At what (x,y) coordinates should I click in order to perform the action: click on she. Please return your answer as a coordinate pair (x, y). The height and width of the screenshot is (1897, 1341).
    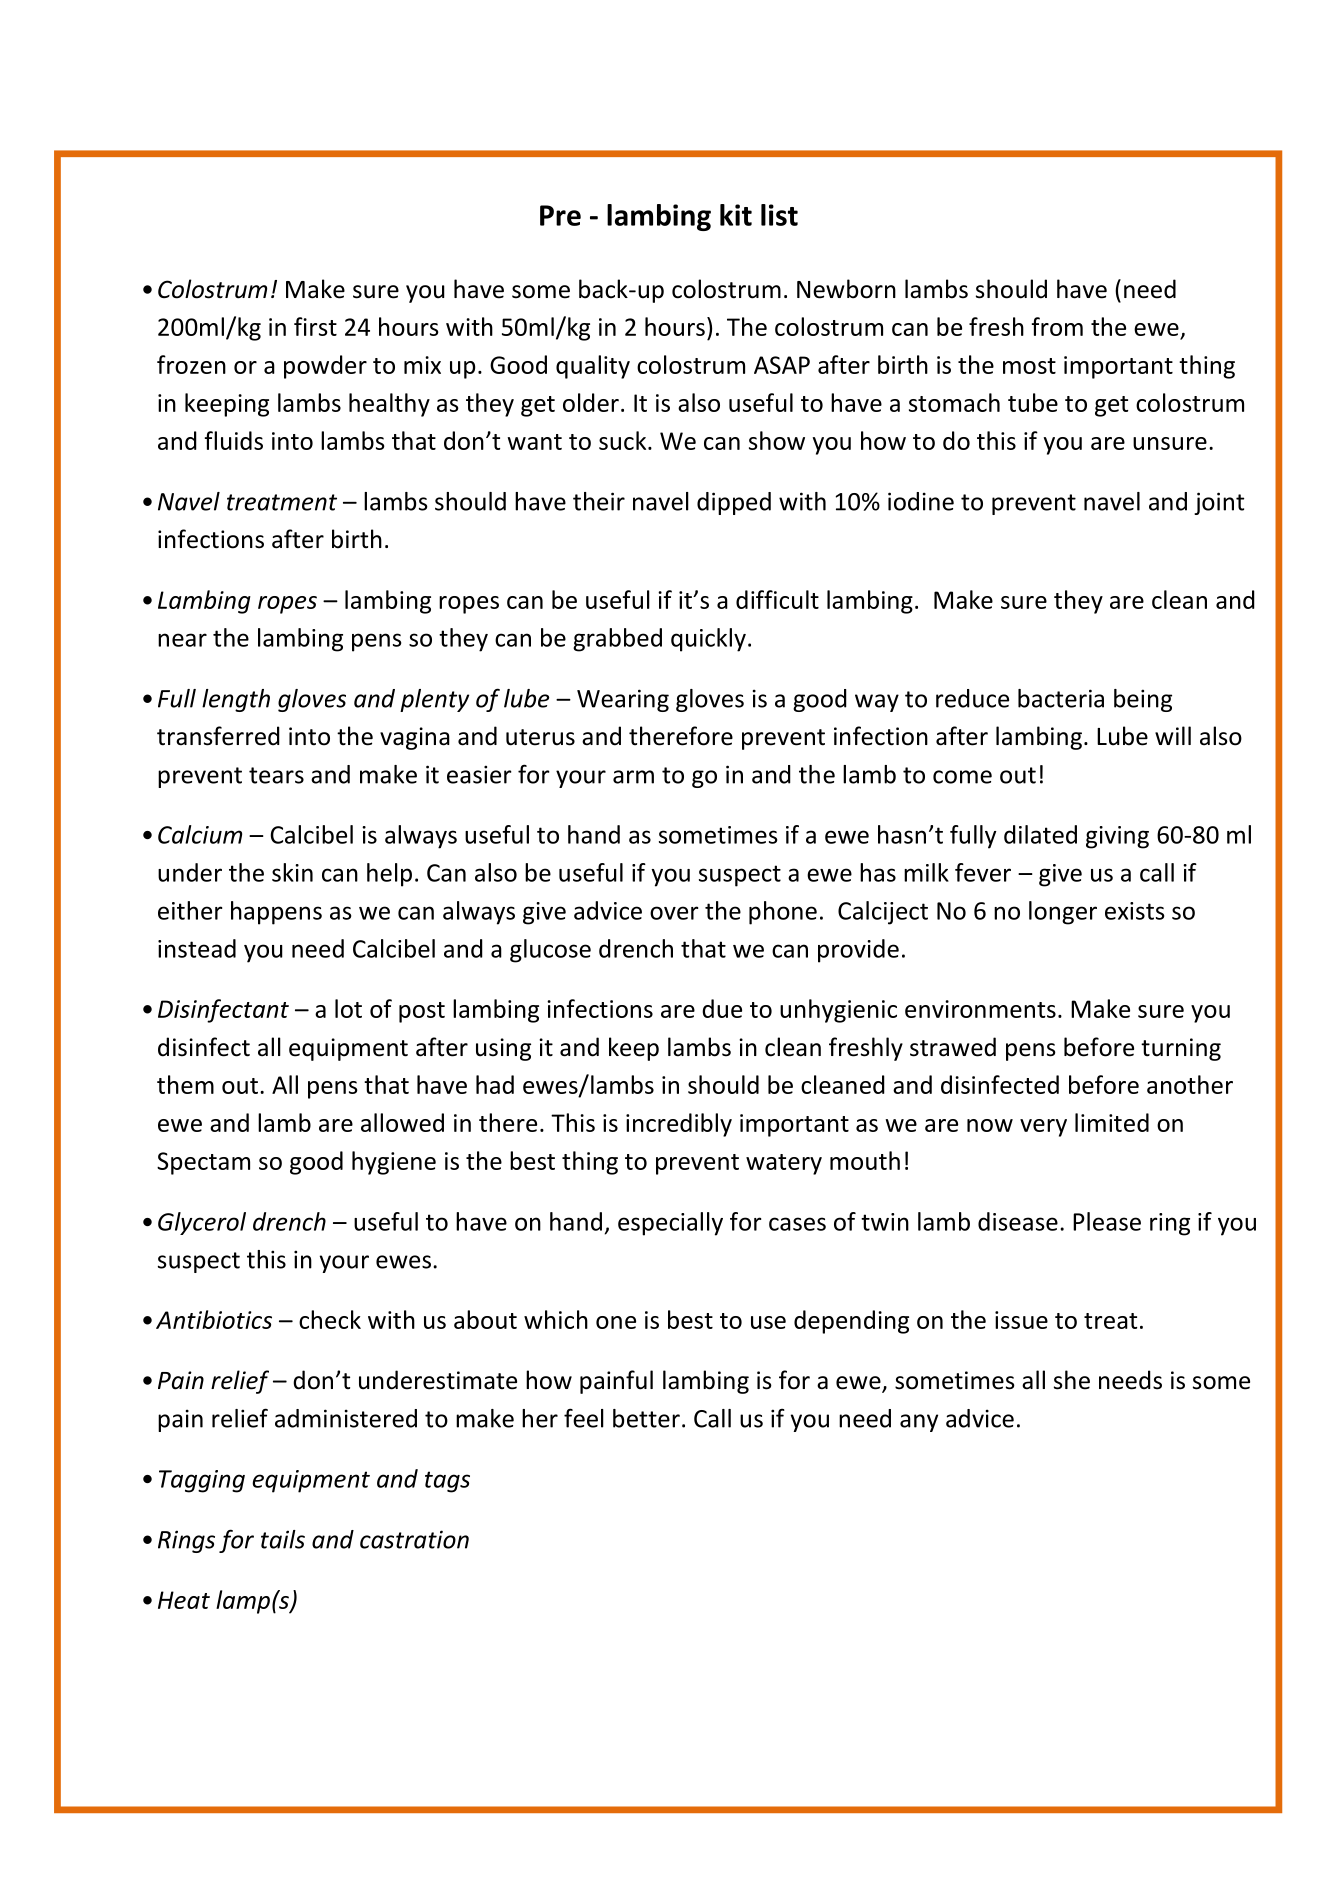
    Looking at the image, I should click on (1072, 1380).
